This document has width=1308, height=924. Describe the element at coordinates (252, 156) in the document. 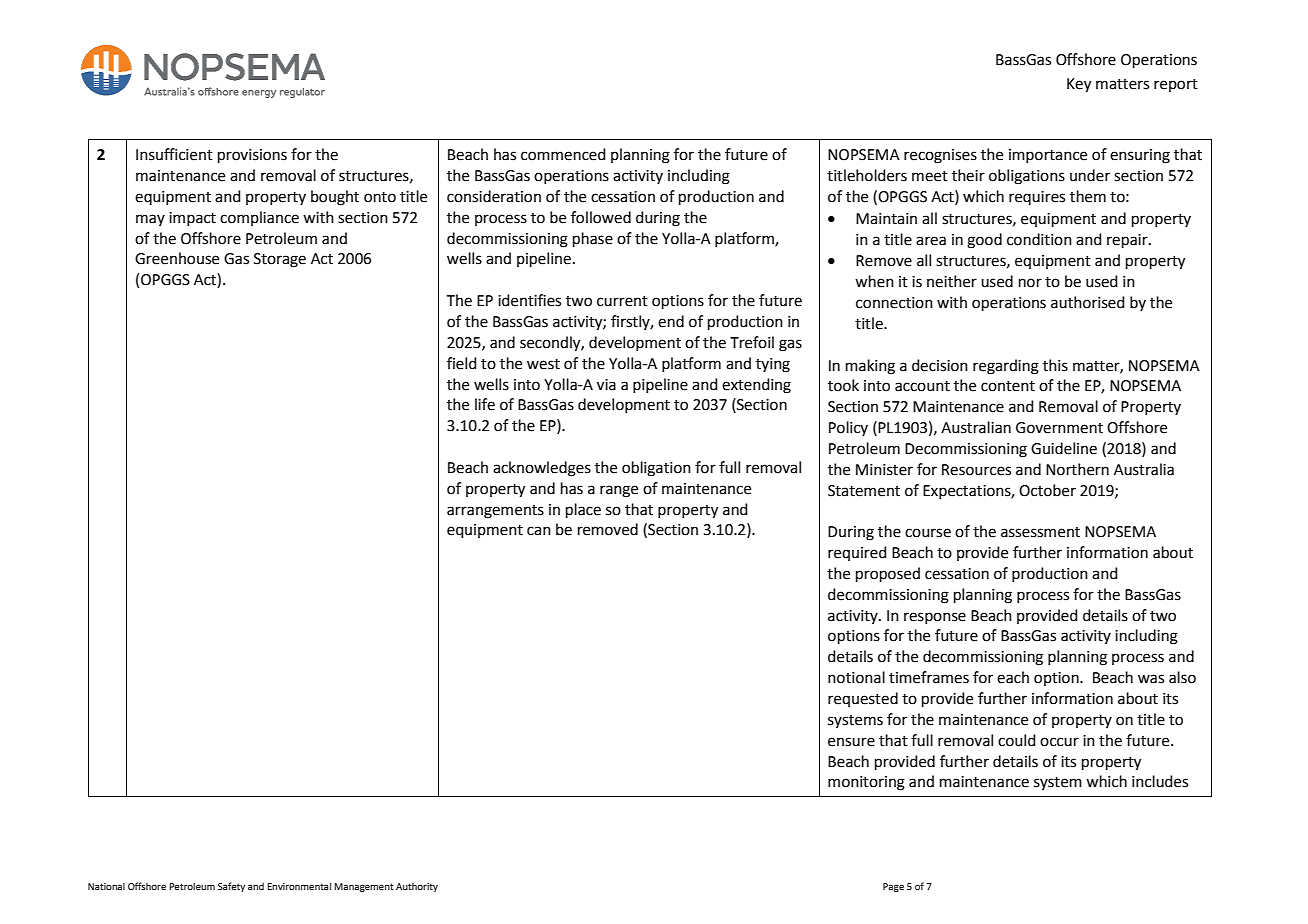

I see `provisions` at that location.
